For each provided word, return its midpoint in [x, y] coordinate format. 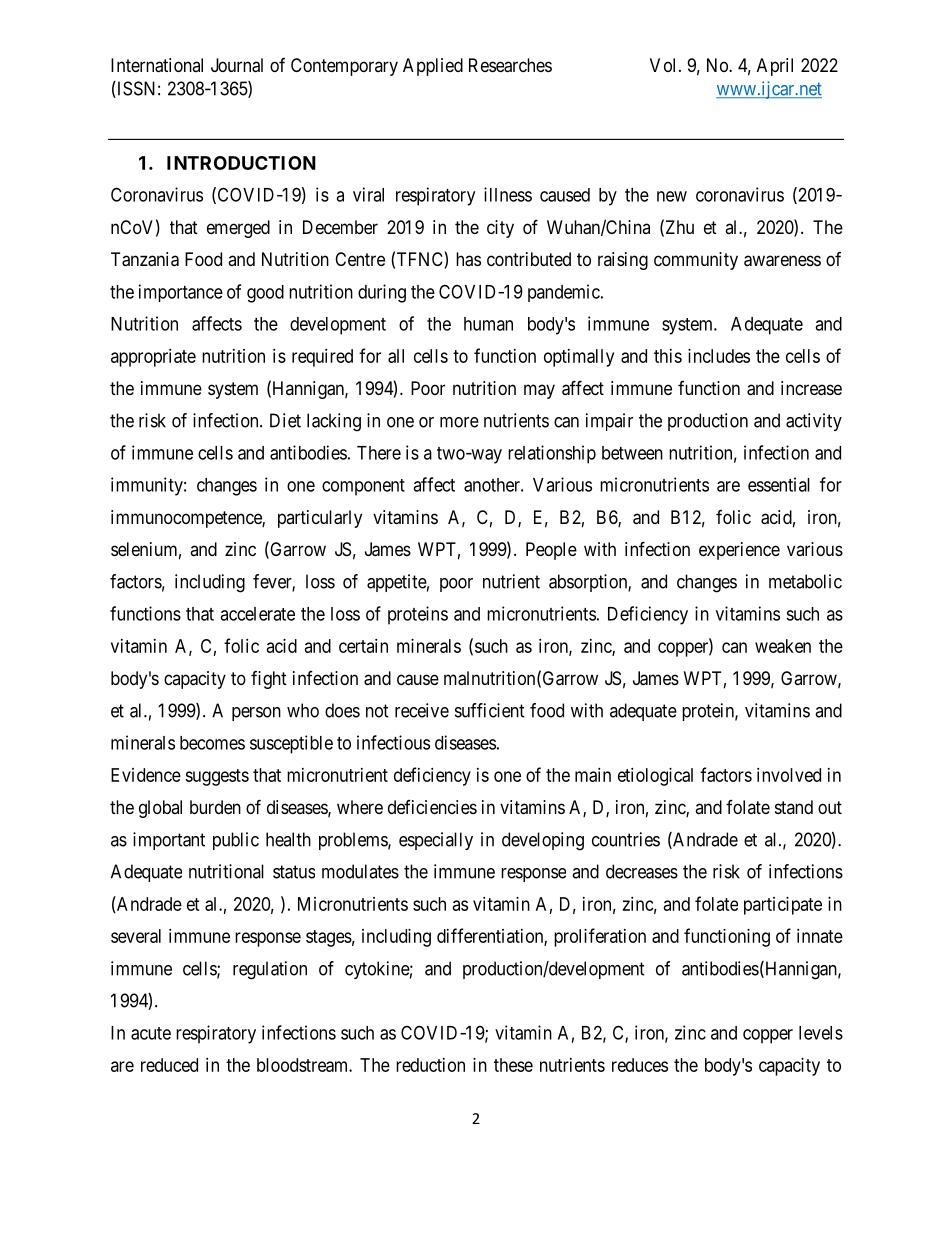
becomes [212, 743]
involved [789, 775]
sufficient [490, 710]
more [459, 422]
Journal [237, 65]
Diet [285, 420]
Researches [510, 65]
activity [814, 422]
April [775, 67]
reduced [169, 1065]
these [513, 1065]
